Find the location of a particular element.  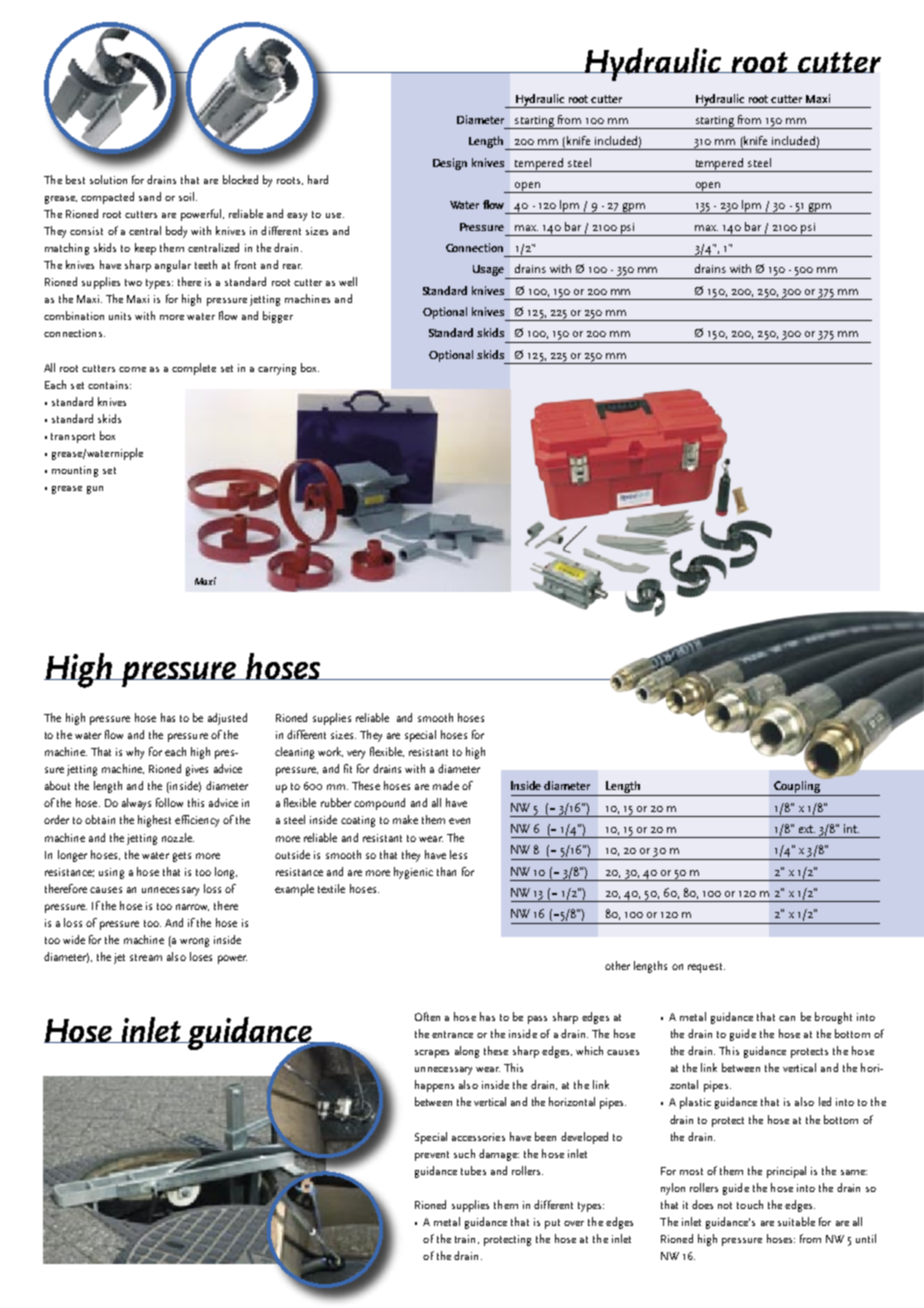

than is located at coordinates (446, 871).
